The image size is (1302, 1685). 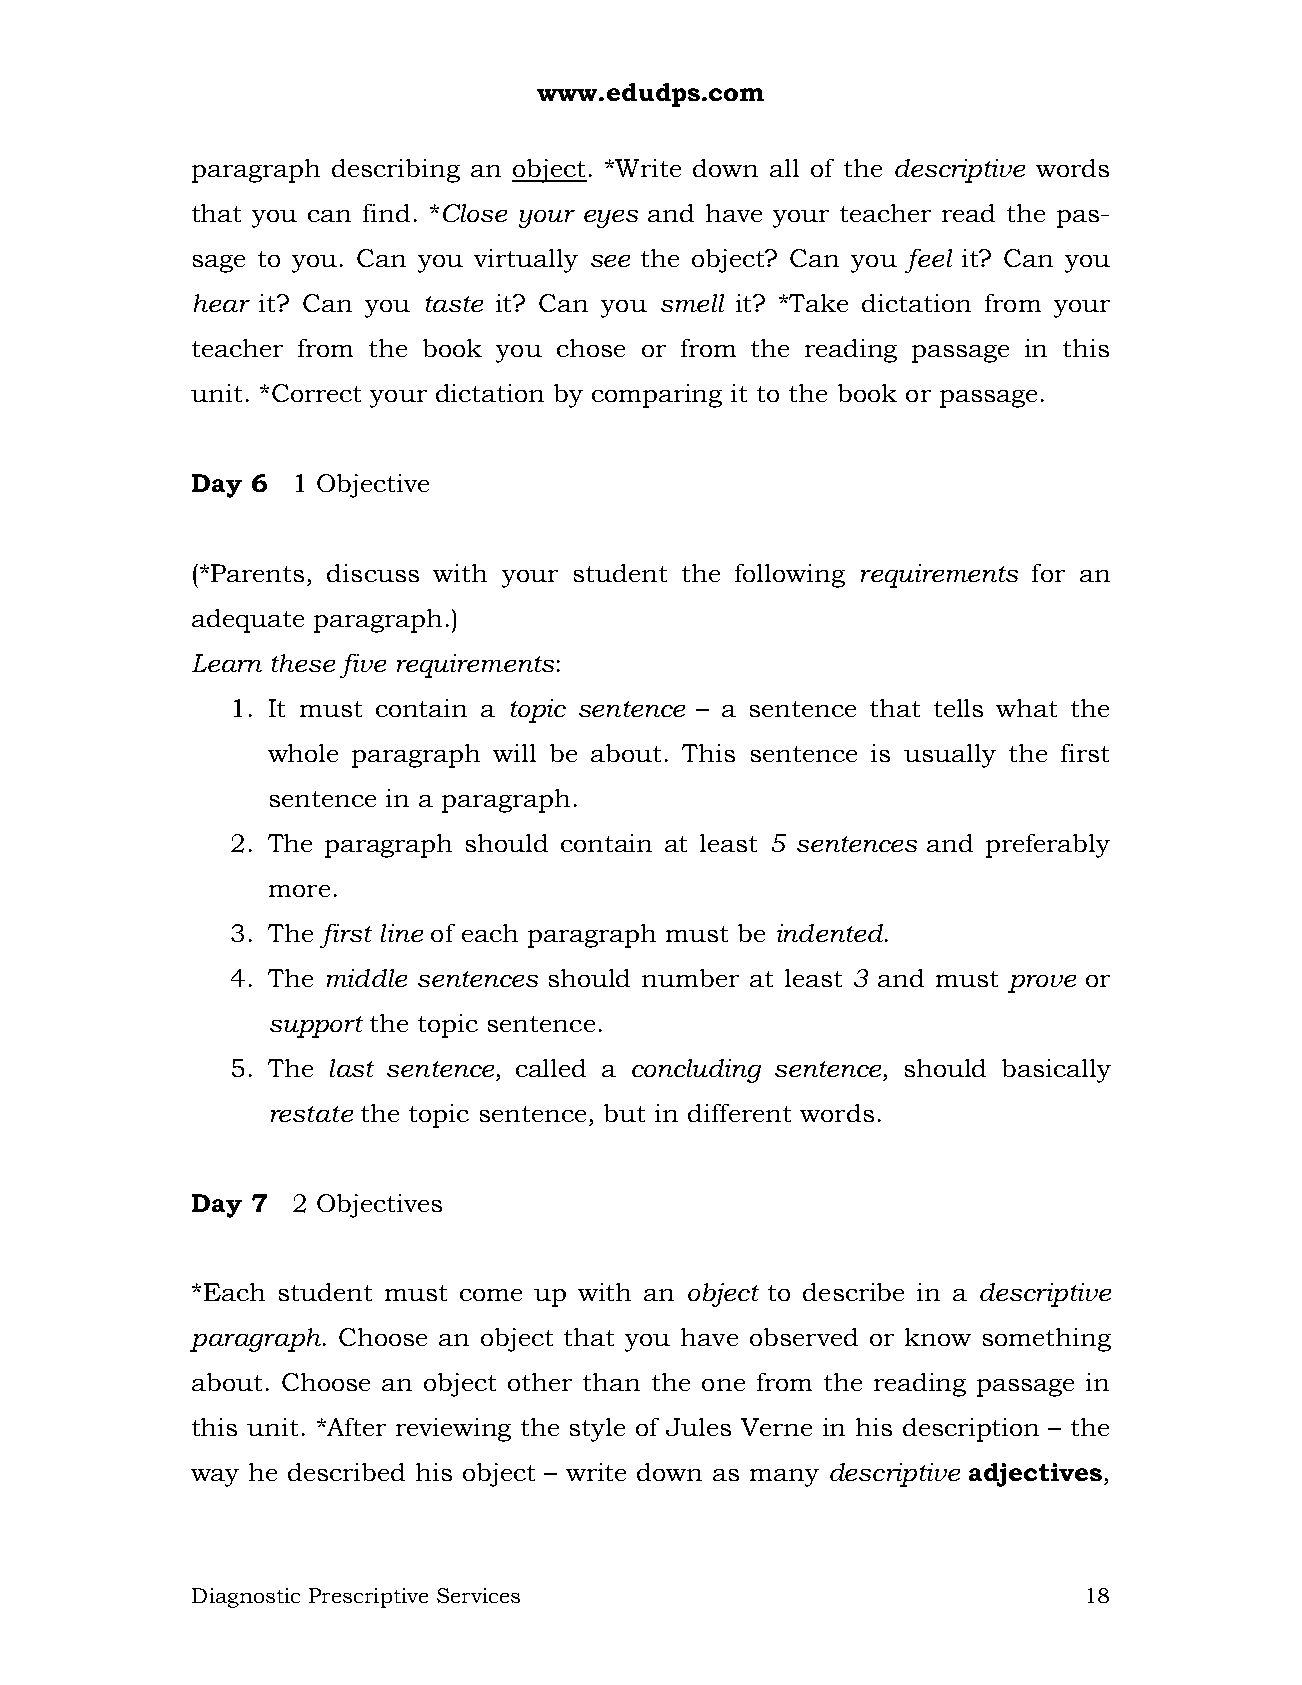 What do you see at coordinates (368, 1598) in the screenshot?
I see `Prescriptive` at bounding box center [368, 1598].
